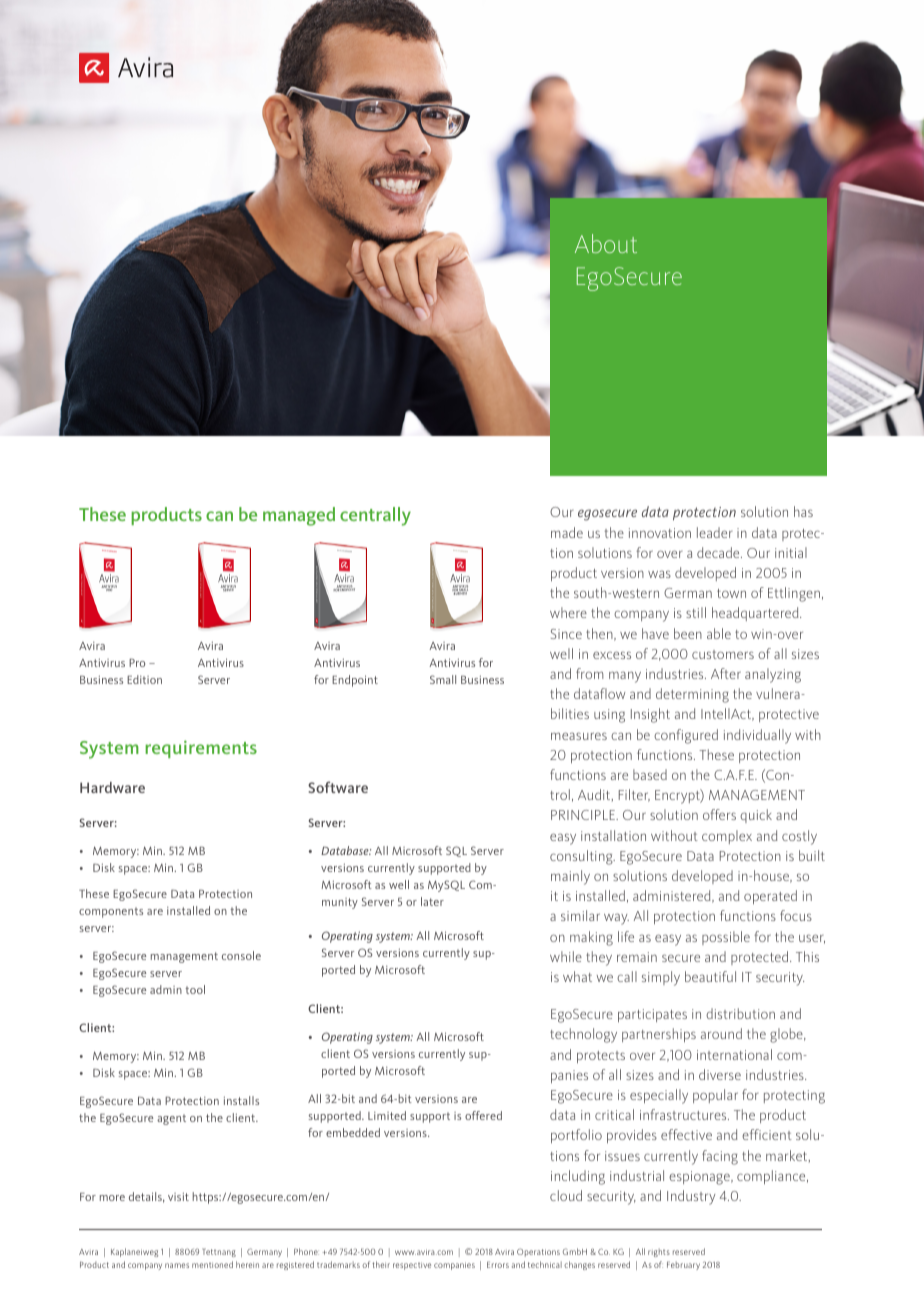 The width and height of the page is (924, 1308). I want to click on has, so click(803, 511).
